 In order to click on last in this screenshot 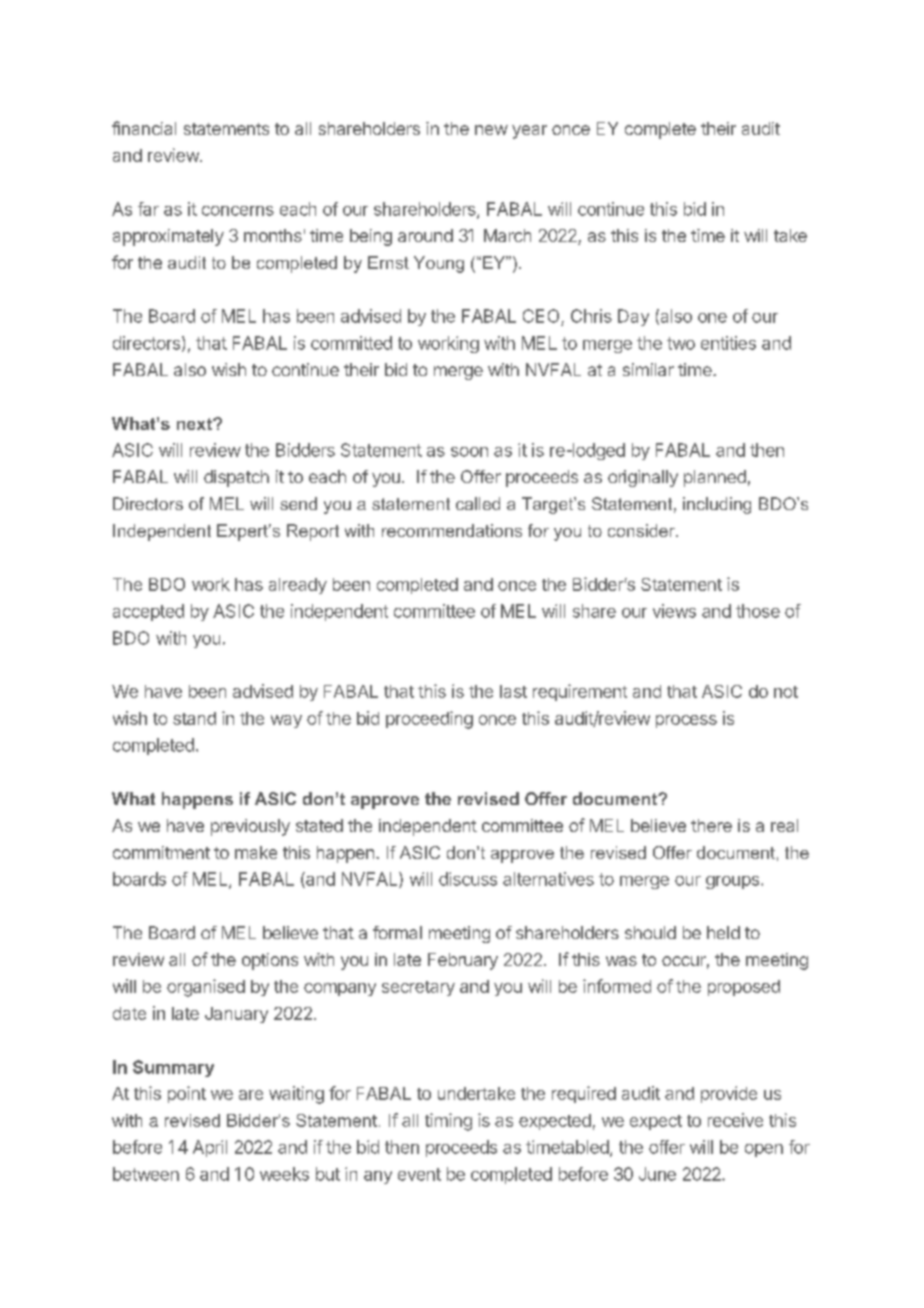, I will do `click(513, 691)`.
